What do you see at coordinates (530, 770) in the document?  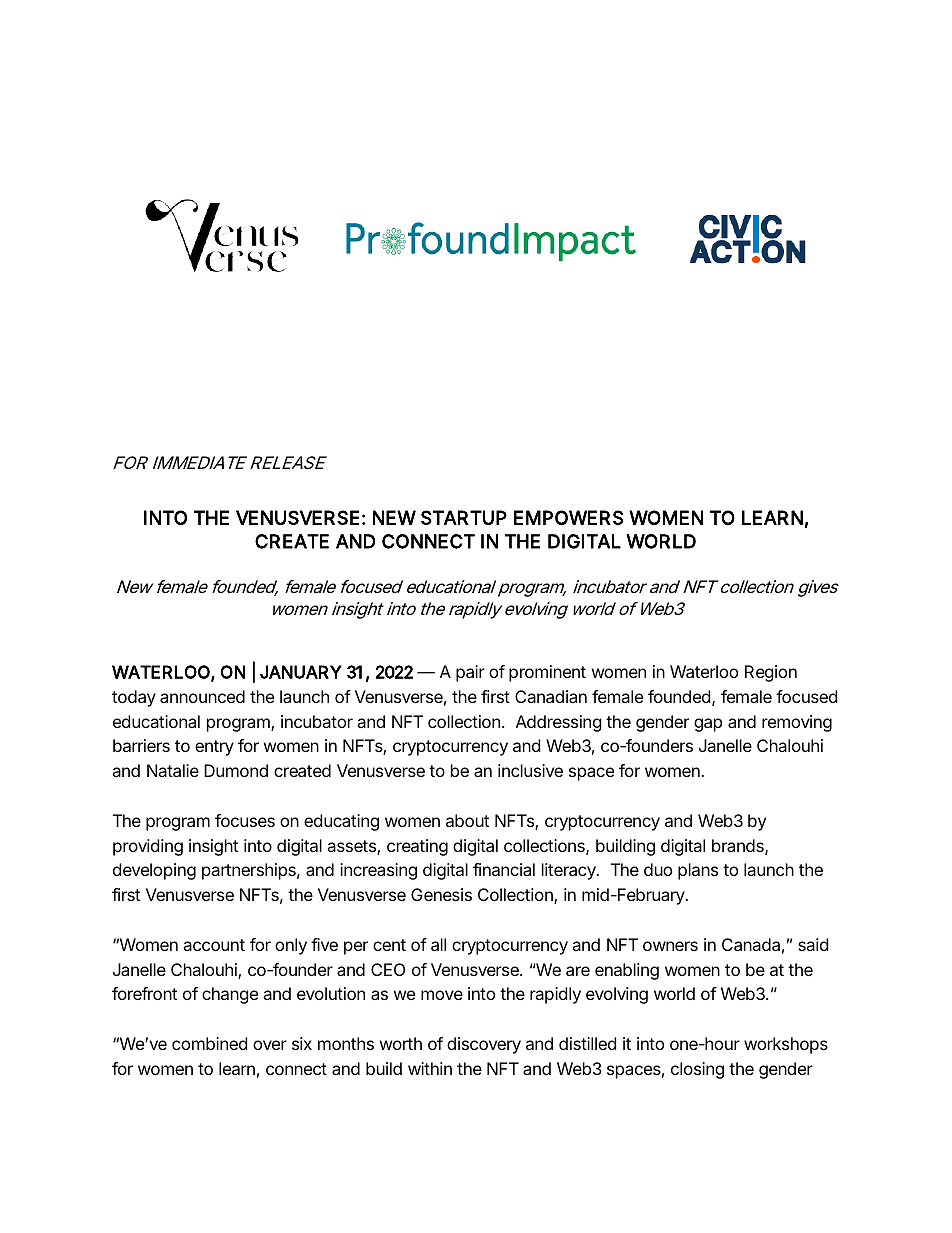 I see `inclusive` at bounding box center [530, 770].
